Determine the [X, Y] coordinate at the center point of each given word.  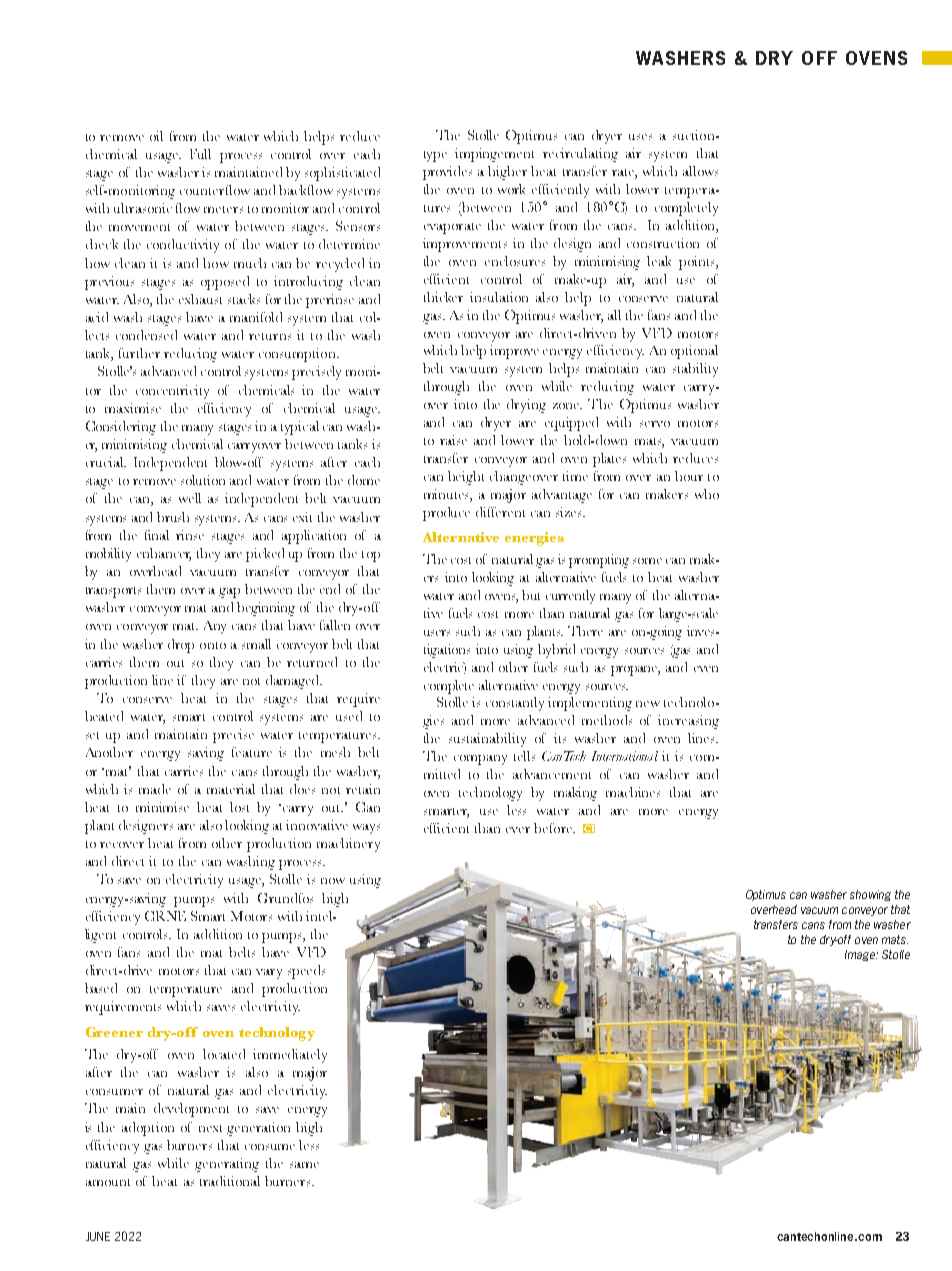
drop [181, 646]
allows [700, 171]
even [706, 669]
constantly [515, 704]
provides [447, 173]
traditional [230, 1181]
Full [200, 154]
